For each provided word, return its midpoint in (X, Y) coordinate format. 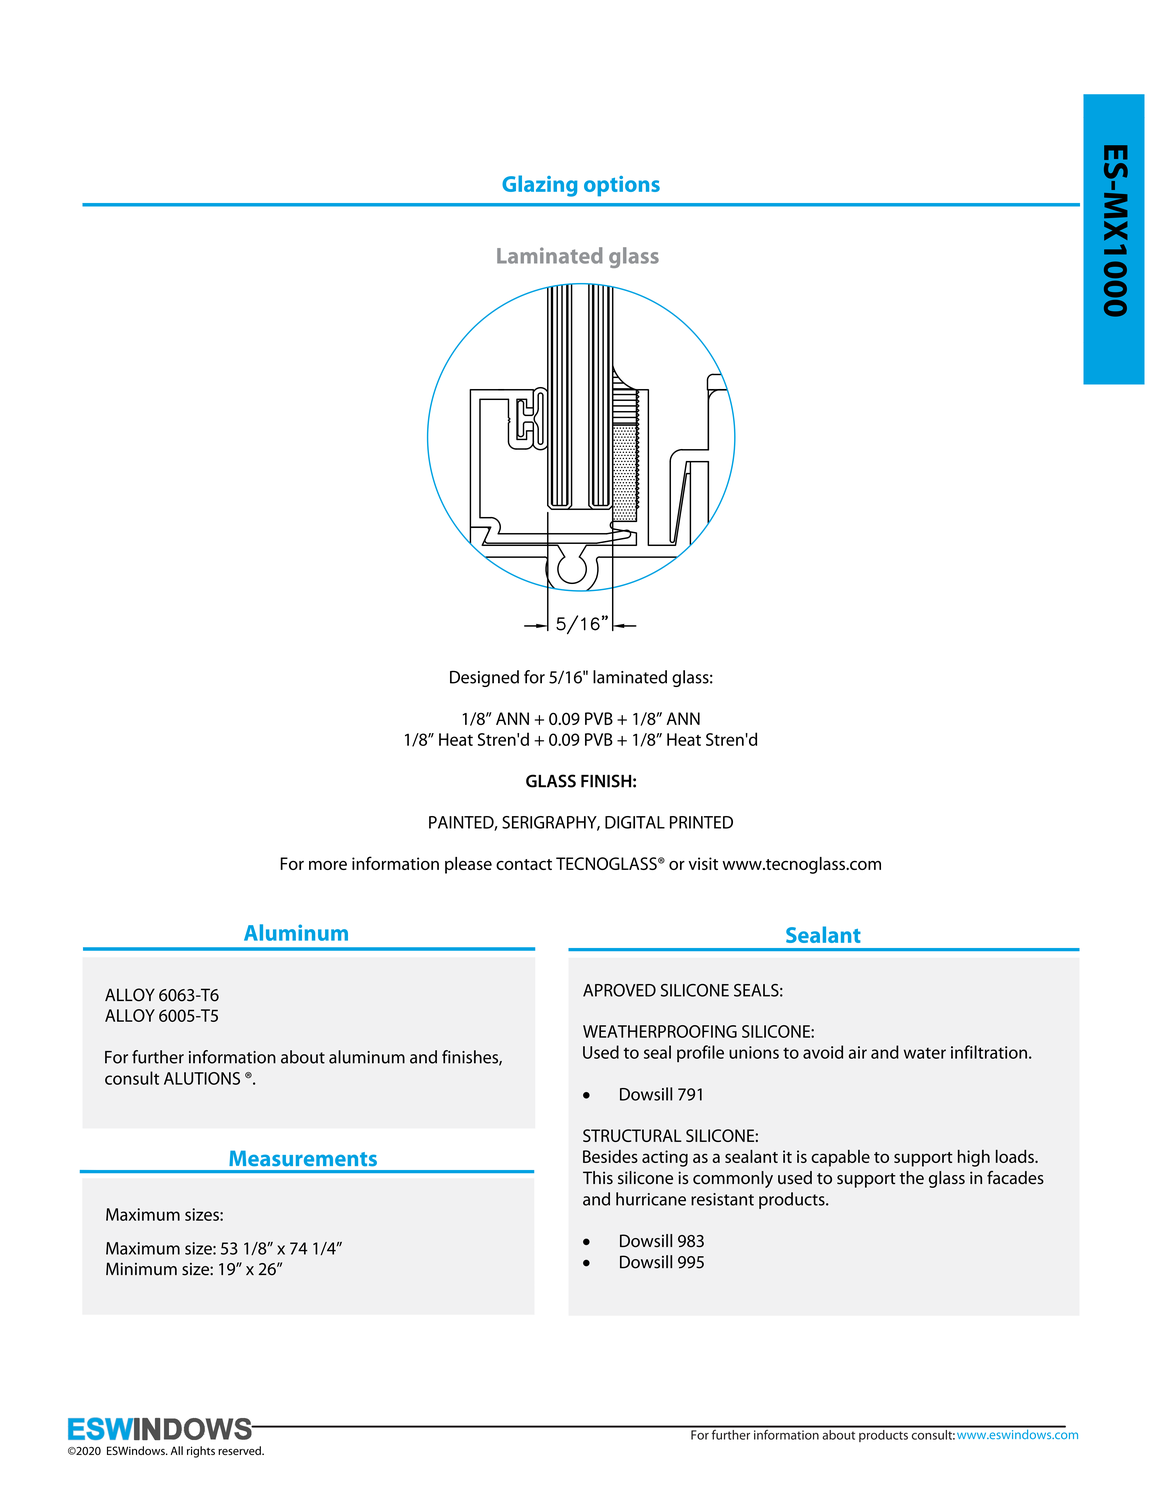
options (622, 186)
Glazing (539, 186)
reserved (240, 1450)
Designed (484, 678)
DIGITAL (635, 822)
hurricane (651, 1199)
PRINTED (701, 822)
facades (1015, 1178)
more (328, 865)
